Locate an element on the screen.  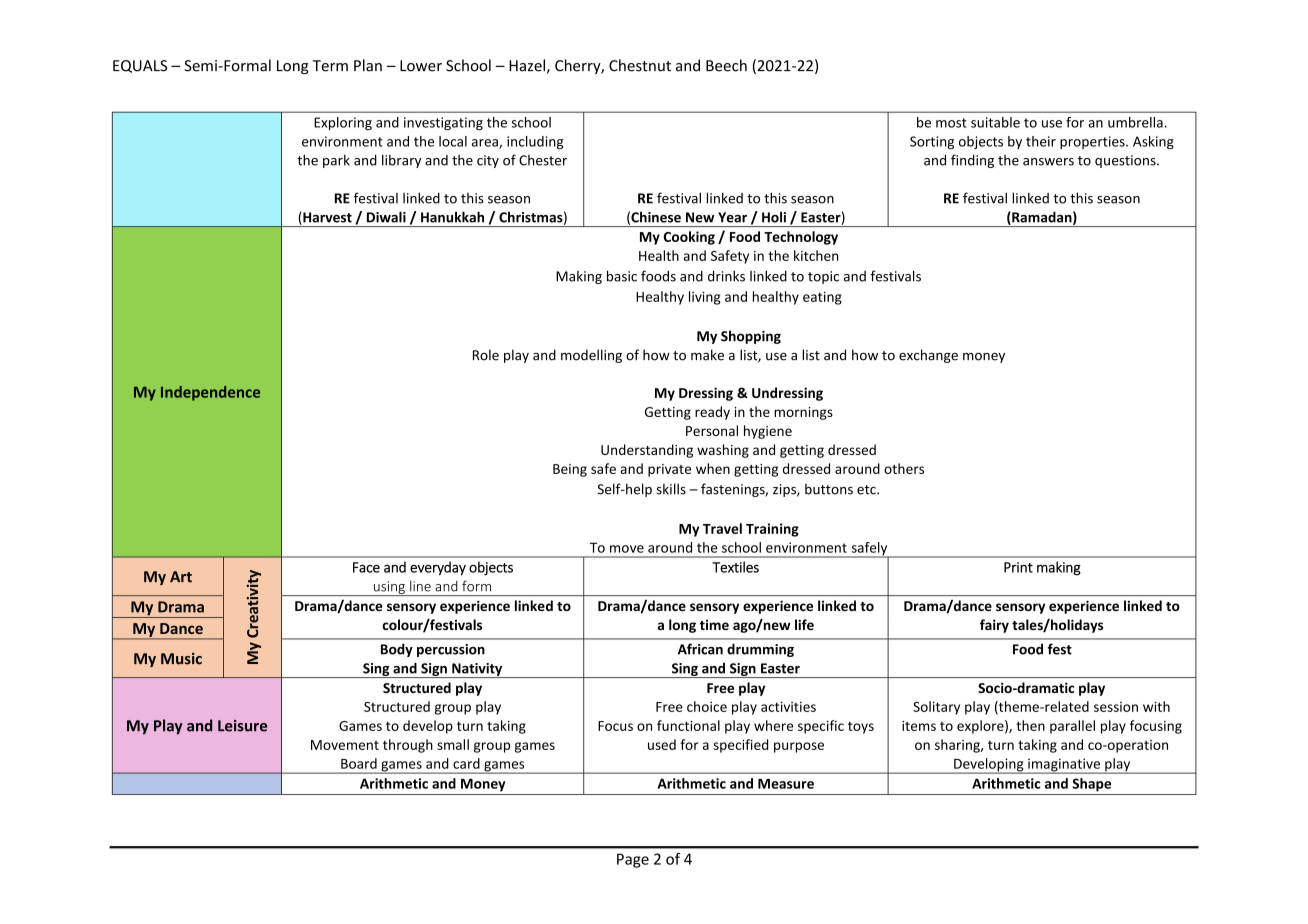
Board is located at coordinates (359, 763).
